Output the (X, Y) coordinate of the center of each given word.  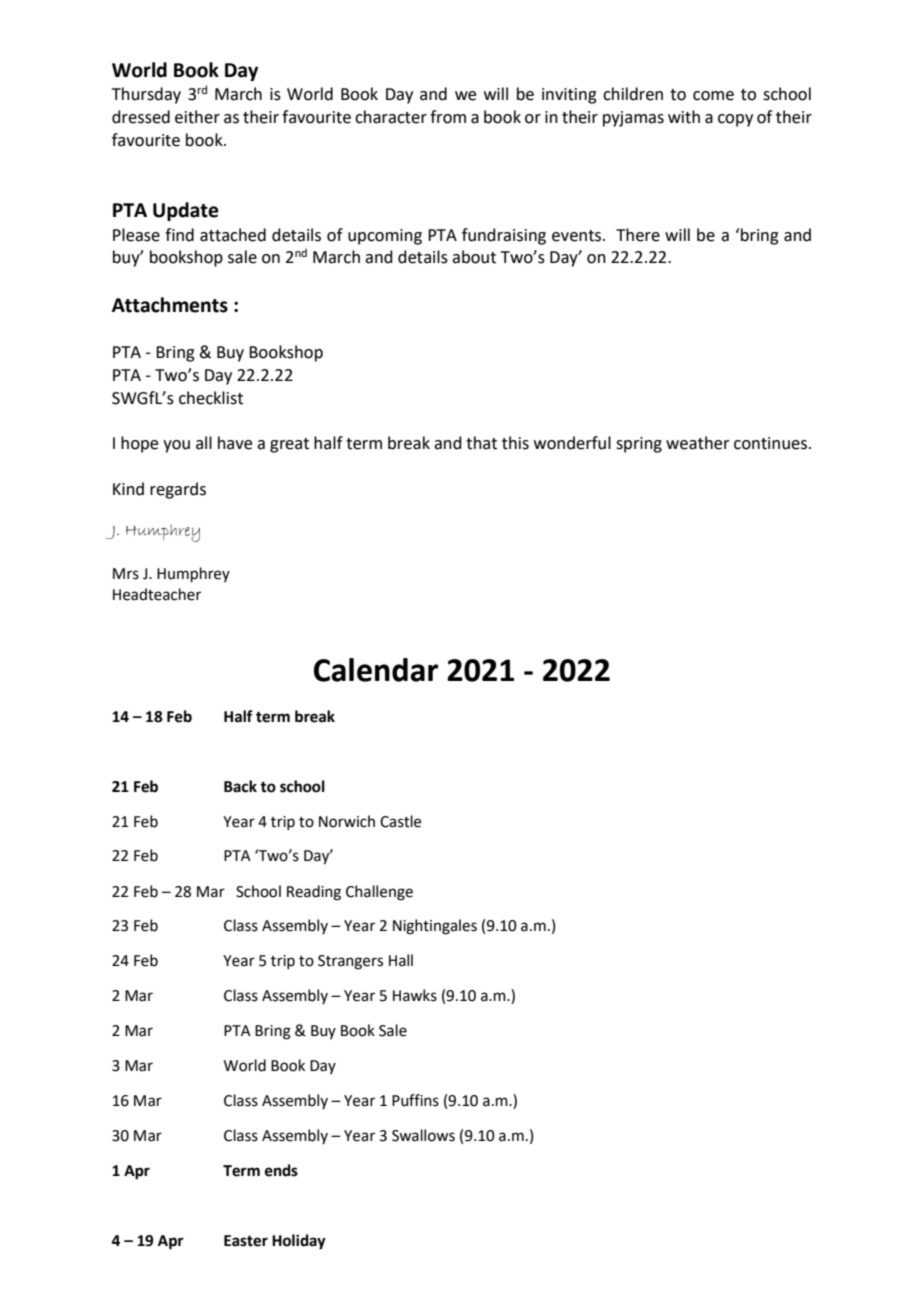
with (684, 117)
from (448, 117)
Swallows (423, 1135)
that (481, 443)
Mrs (126, 574)
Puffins (415, 1100)
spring (639, 445)
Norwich (347, 821)
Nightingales (435, 927)
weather (698, 443)
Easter (246, 1241)
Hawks (415, 995)
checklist (211, 398)
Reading (314, 893)
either (197, 117)
